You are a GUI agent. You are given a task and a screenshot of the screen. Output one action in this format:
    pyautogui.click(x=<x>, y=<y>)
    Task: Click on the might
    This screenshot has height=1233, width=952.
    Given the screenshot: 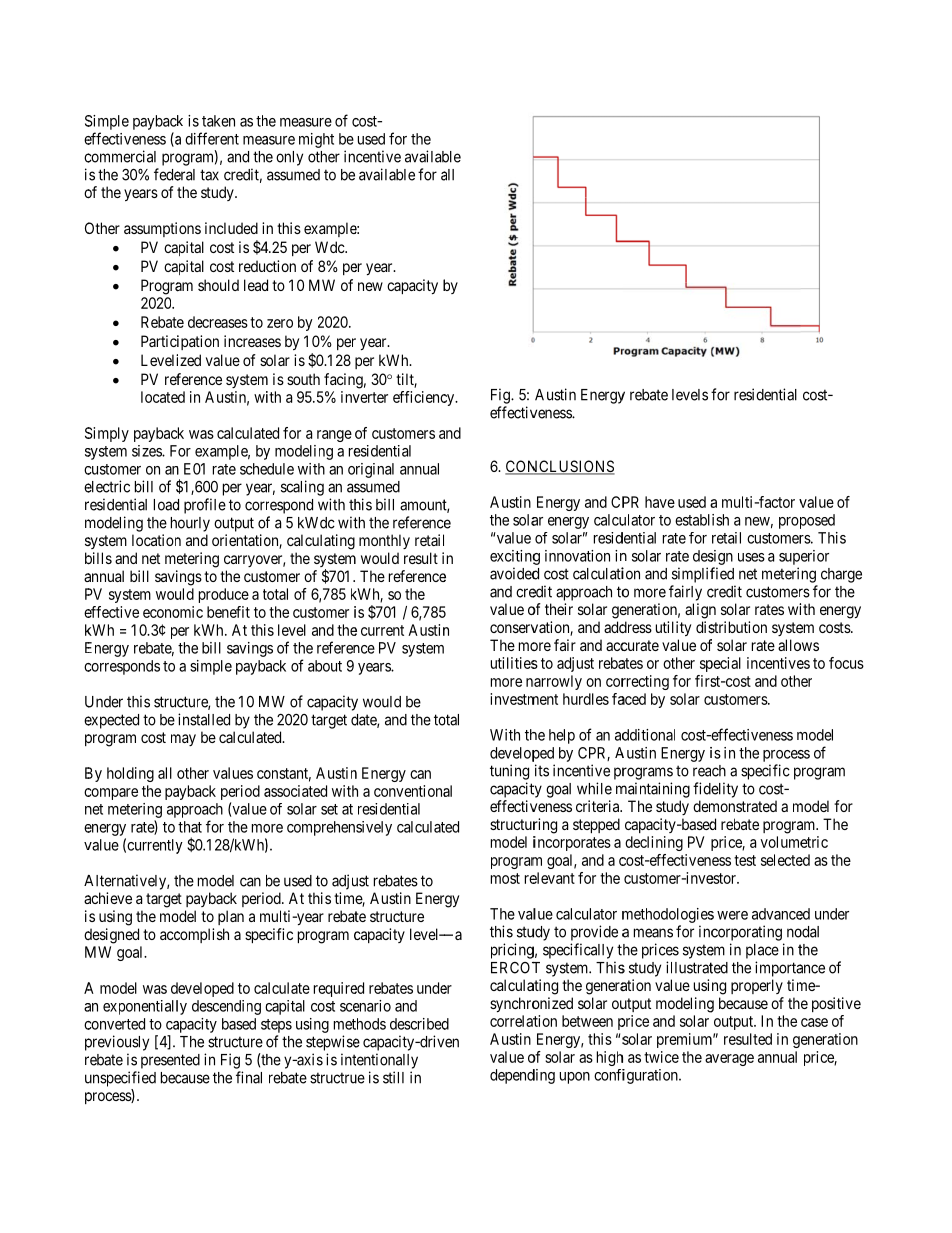 What is the action you would take?
    pyautogui.click(x=316, y=140)
